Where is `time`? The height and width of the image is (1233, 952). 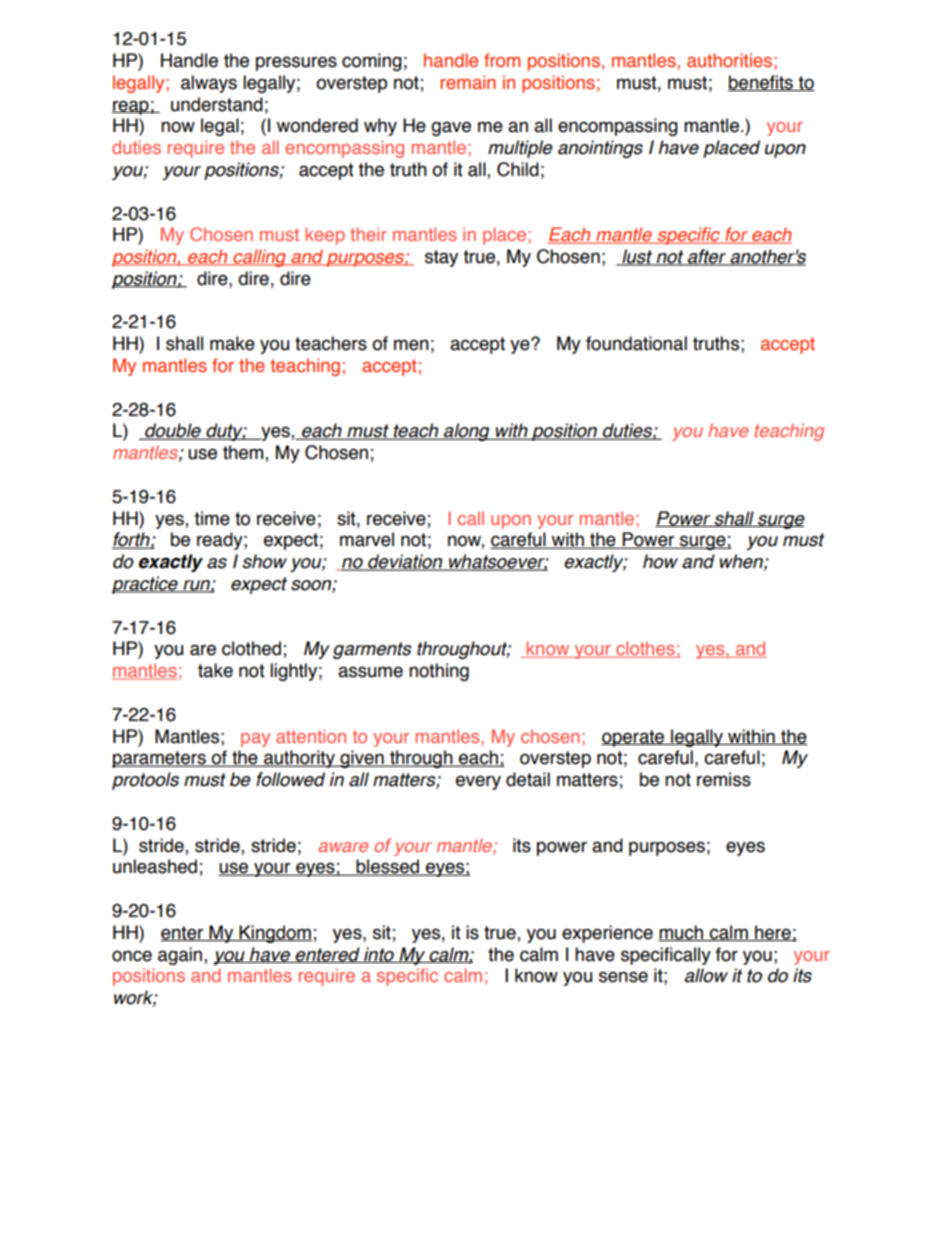
time is located at coordinates (212, 518).
